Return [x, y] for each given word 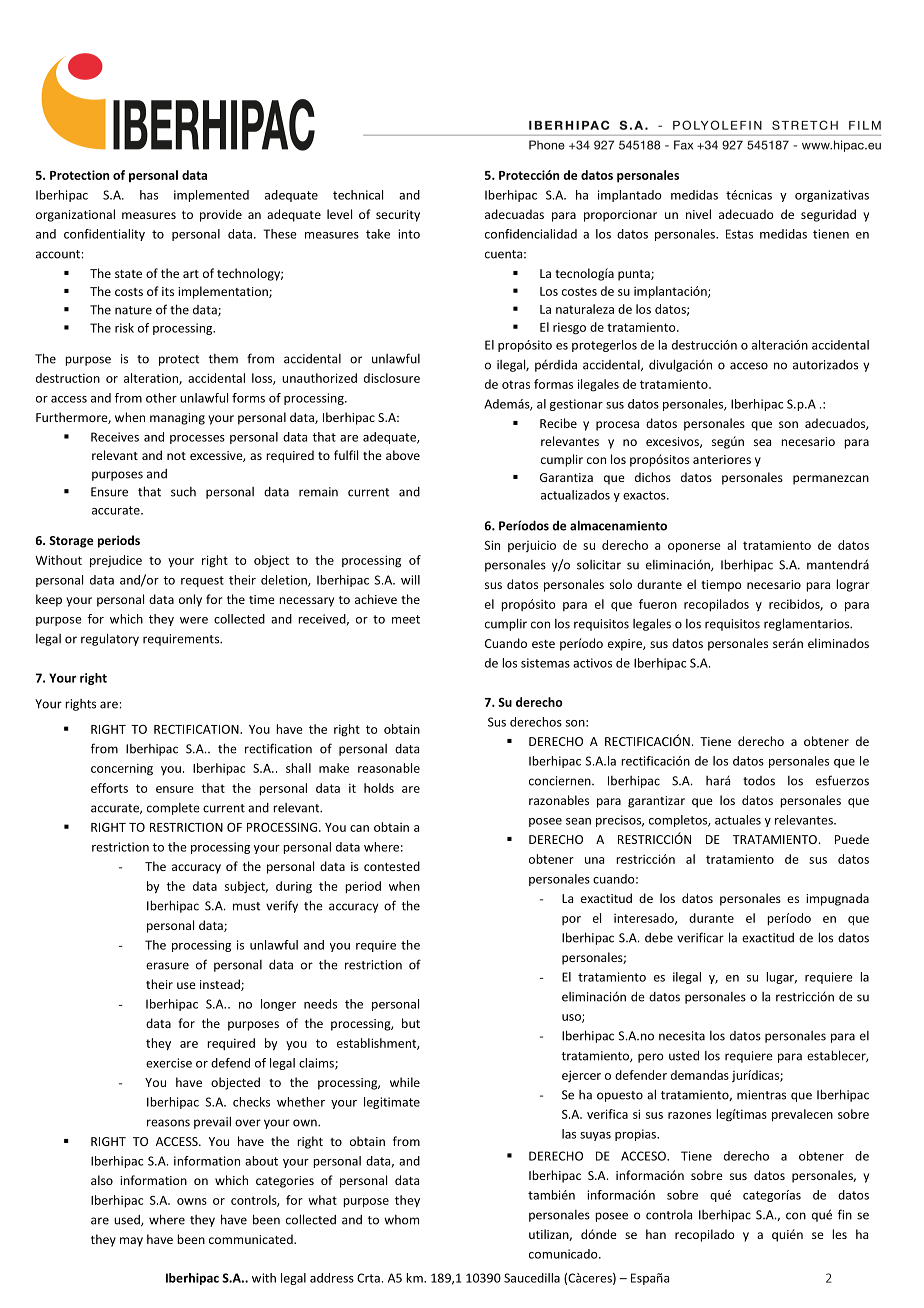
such [183, 492]
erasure [167, 966]
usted [684, 1055]
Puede [852, 839]
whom [401, 1220]
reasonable [389, 768]
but [411, 1023]
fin [845, 1214]
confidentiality [104, 235]
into [409, 234]
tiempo [721, 586]
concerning [122, 770]
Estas [739, 234]
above [403, 455]
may [131, 1242]
